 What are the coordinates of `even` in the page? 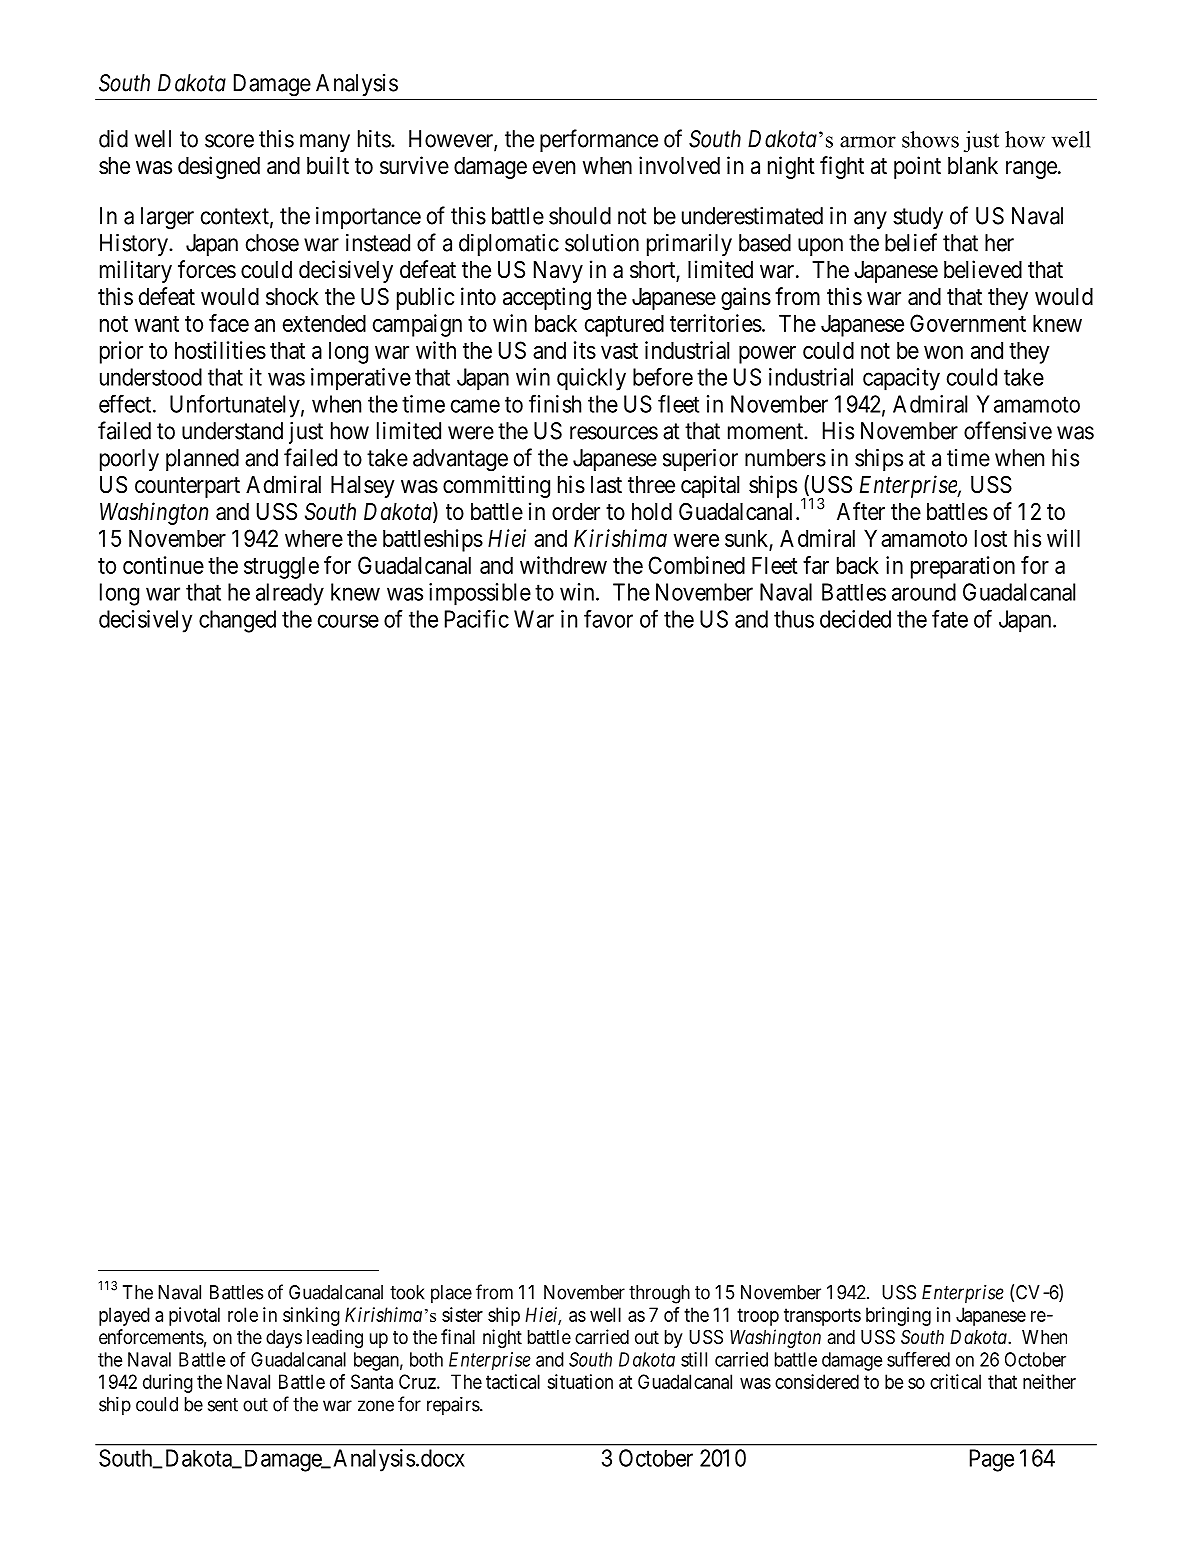 It's located at (554, 168).
